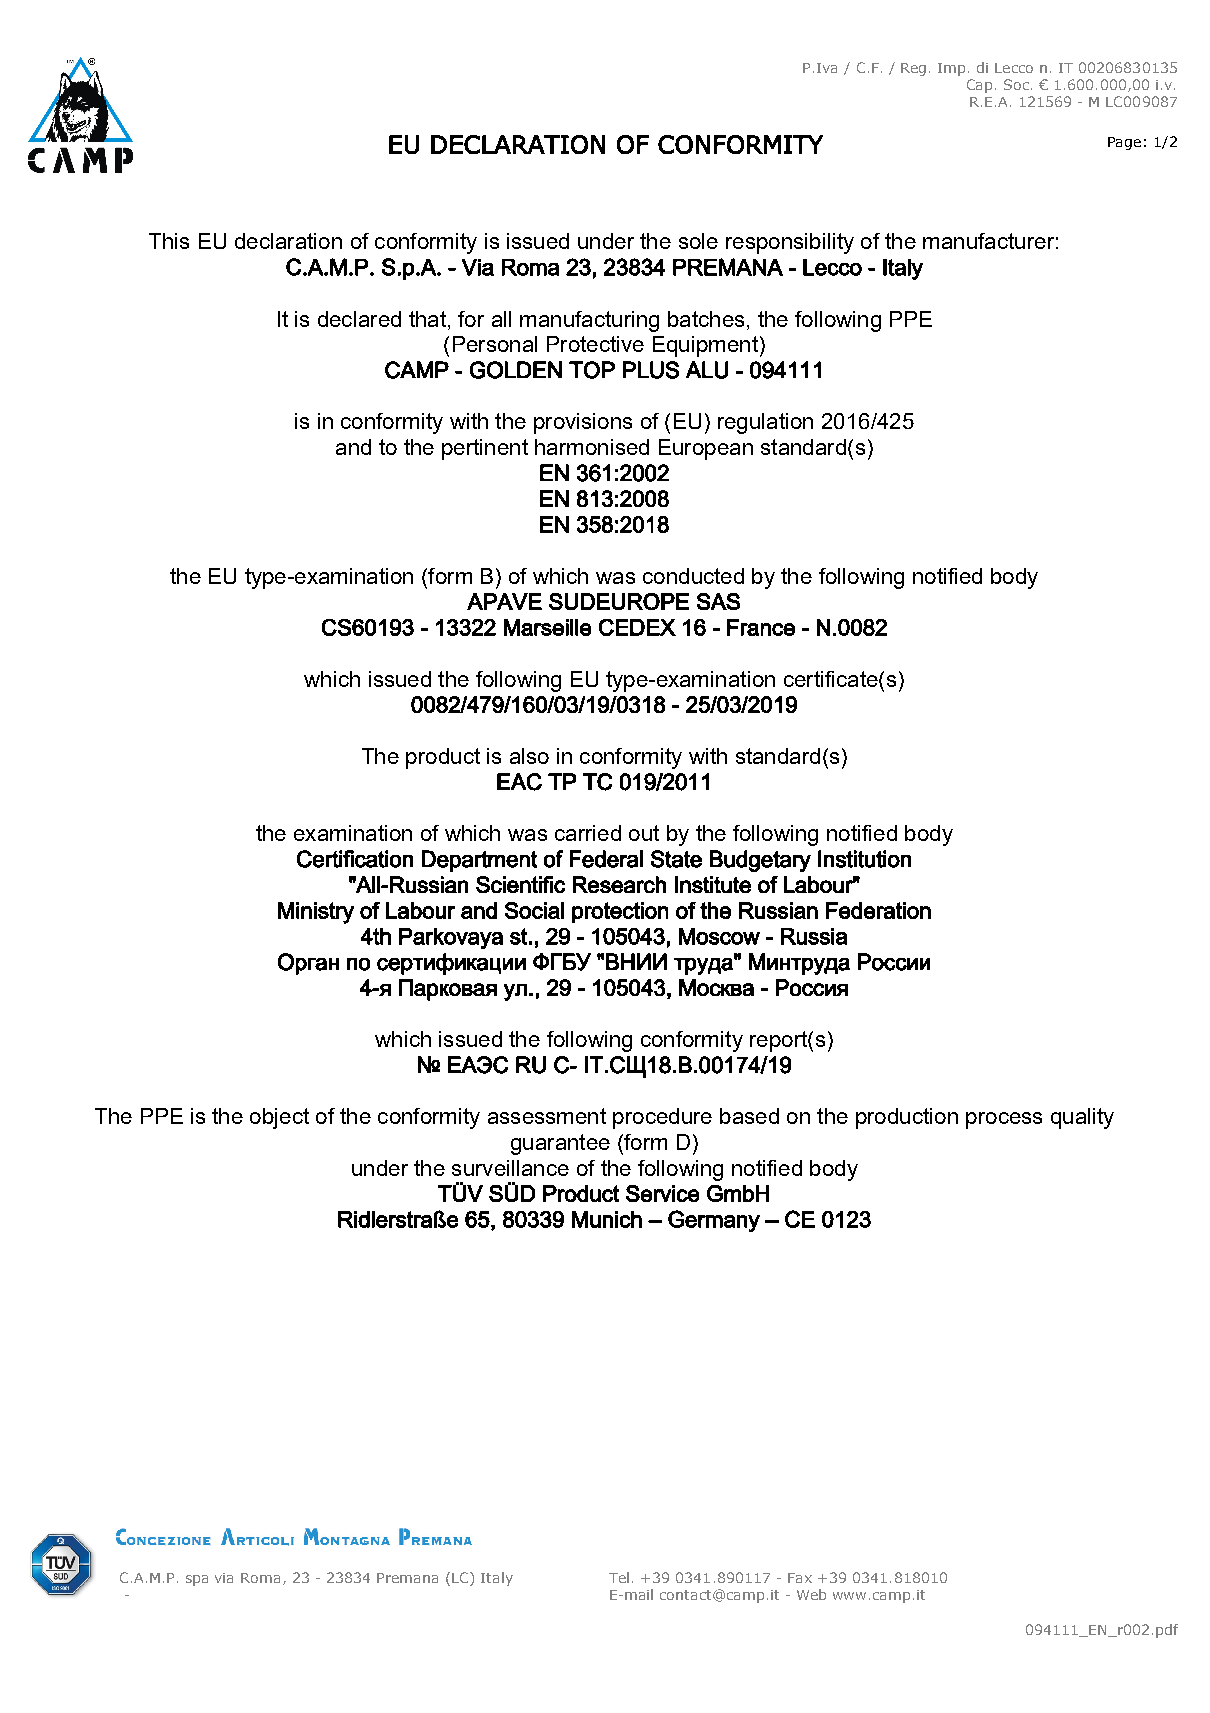  Describe the element at coordinates (359, 319) in the page. I see `declared` at that location.
